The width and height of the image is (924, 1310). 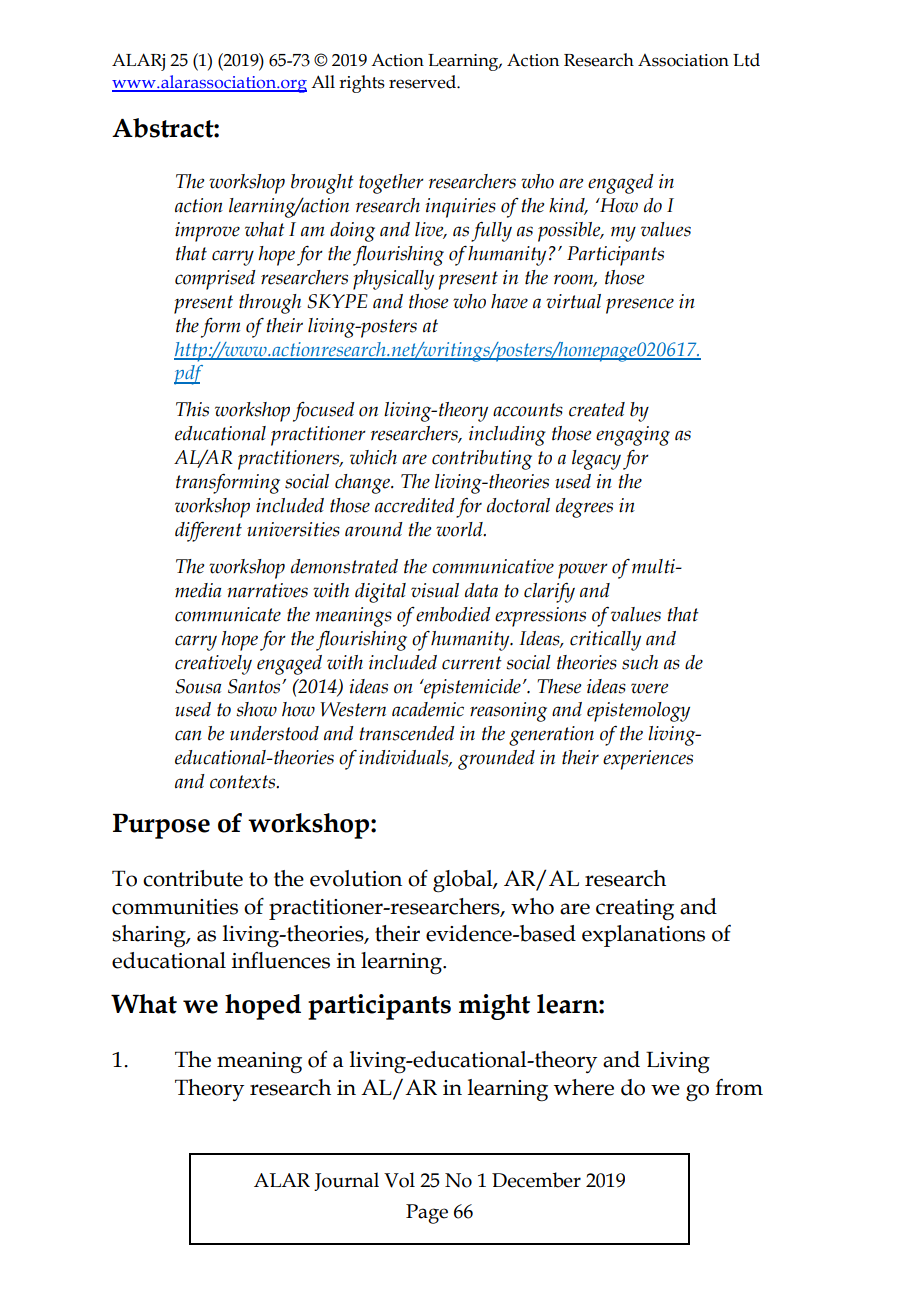 What do you see at coordinates (482, 460) in the image?
I see `contributing` at bounding box center [482, 460].
